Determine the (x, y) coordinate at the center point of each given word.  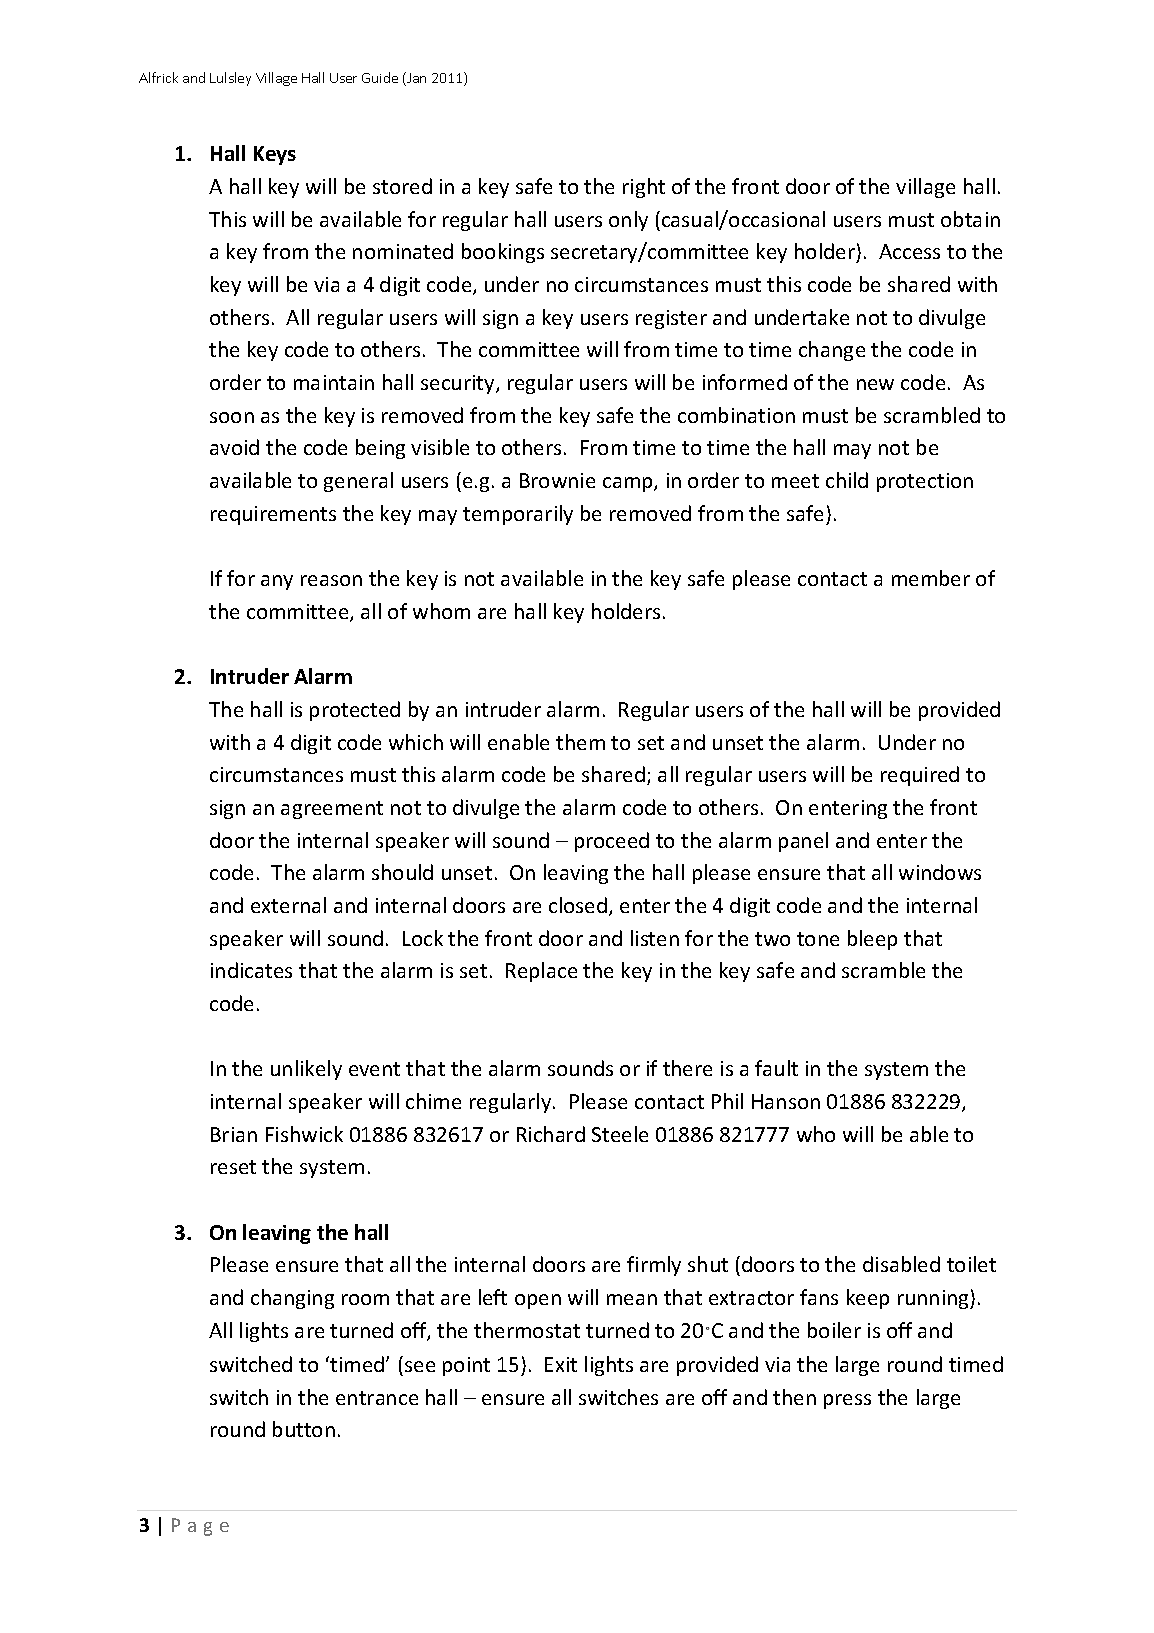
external (288, 905)
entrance (377, 1398)
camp (629, 484)
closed (578, 905)
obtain (970, 219)
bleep (872, 940)
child (847, 480)
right (644, 188)
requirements (273, 515)
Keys (275, 155)
